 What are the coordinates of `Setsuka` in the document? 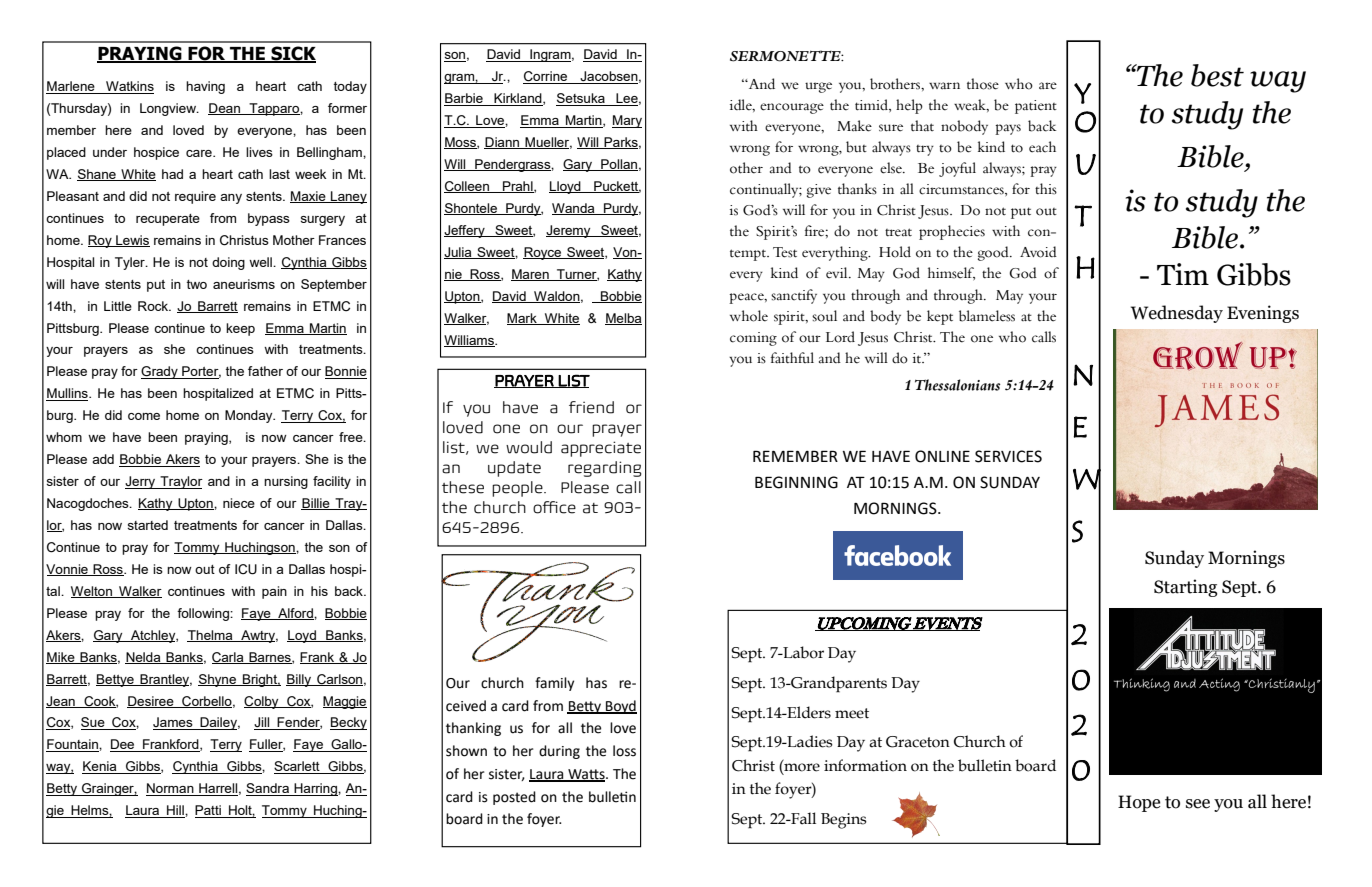 It's located at (581, 99).
